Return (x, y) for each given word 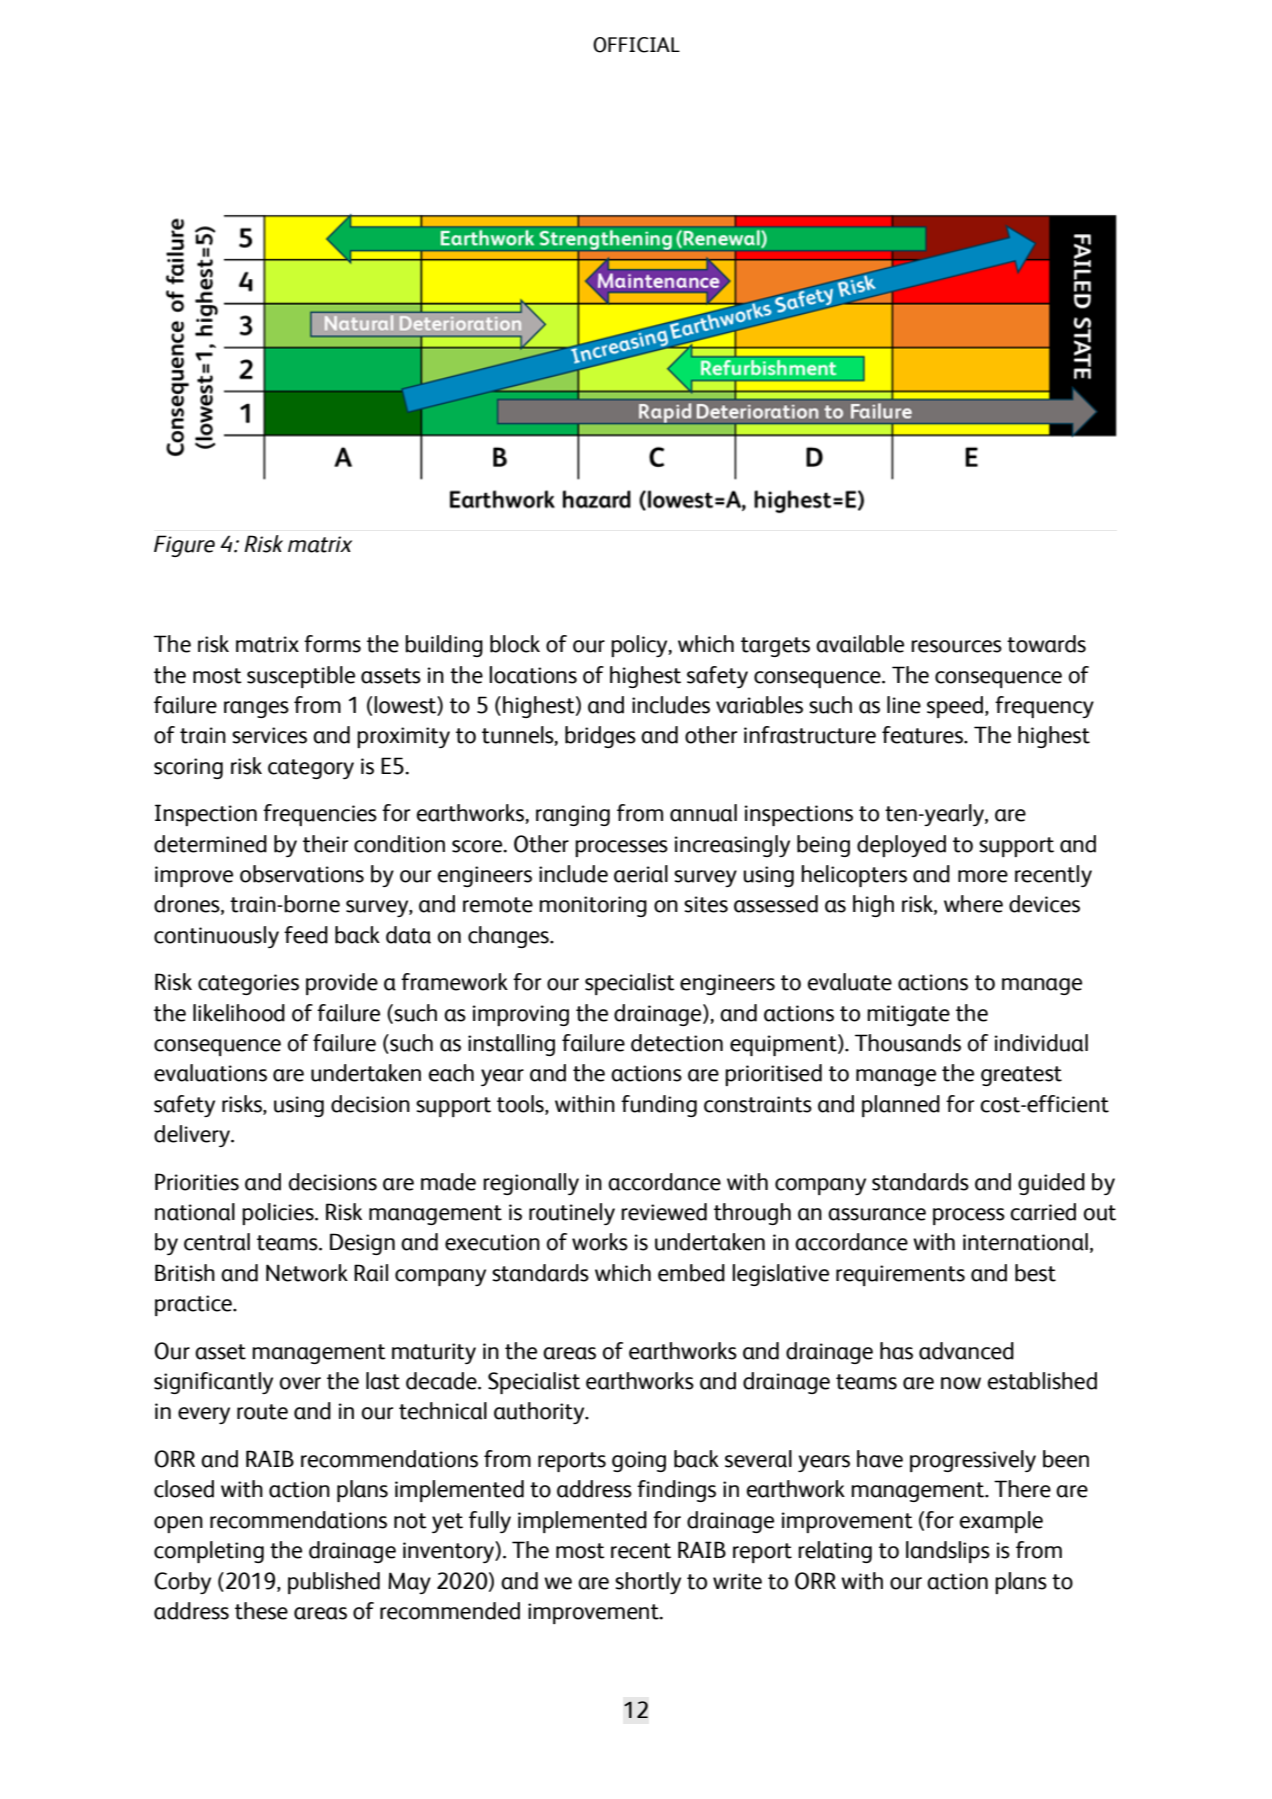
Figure (184, 546)
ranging (573, 815)
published (334, 1583)
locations (533, 675)
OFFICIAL (636, 45)
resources (956, 646)
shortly (648, 1583)
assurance (877, 1214)
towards (1046, 644)
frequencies (320, 815)
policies (279, 1214)
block (515, 644)
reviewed (664, 1212)
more (983, 876)
